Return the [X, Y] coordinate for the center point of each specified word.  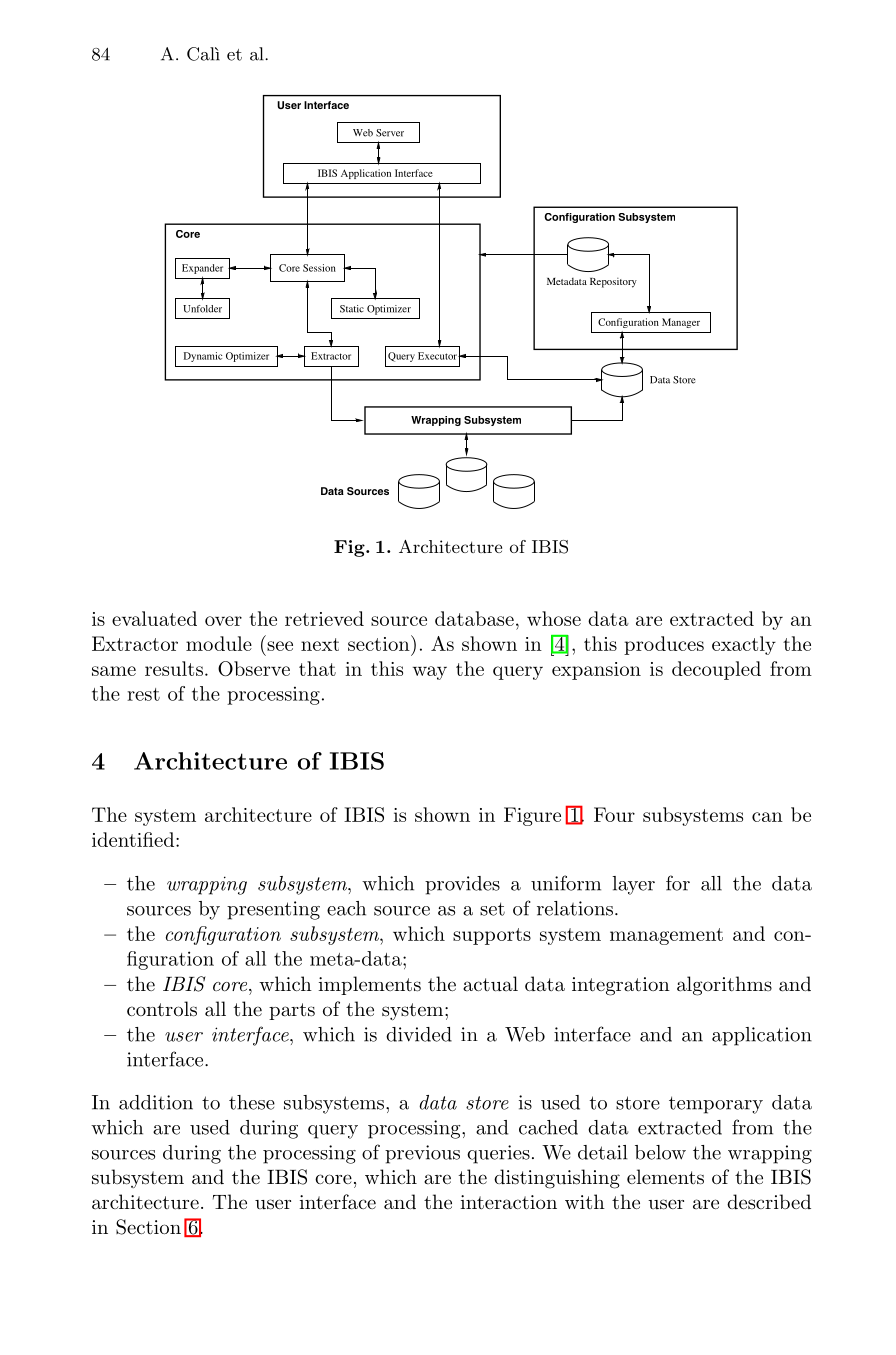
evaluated [154, 618]
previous [422, 1154]
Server [390, 133]
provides [462, 885]
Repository [613, 283]
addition [156, 1102]
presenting [273, 910]
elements [665, 1177]
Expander [202, 269]
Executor [438, 356]
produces [664, 645]
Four [614, 814]
